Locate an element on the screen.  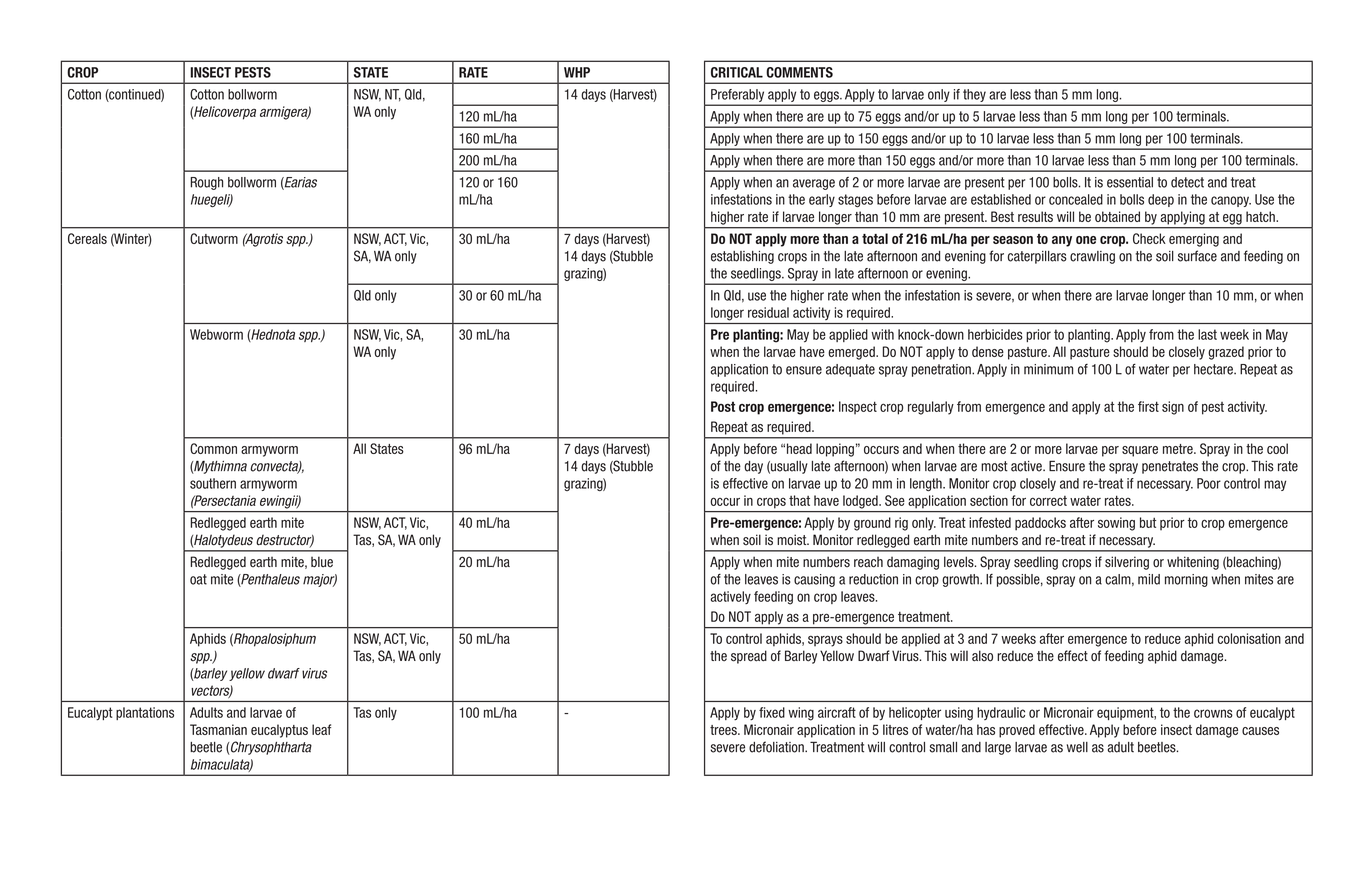
Rough is located at coordinates (207, 183).
